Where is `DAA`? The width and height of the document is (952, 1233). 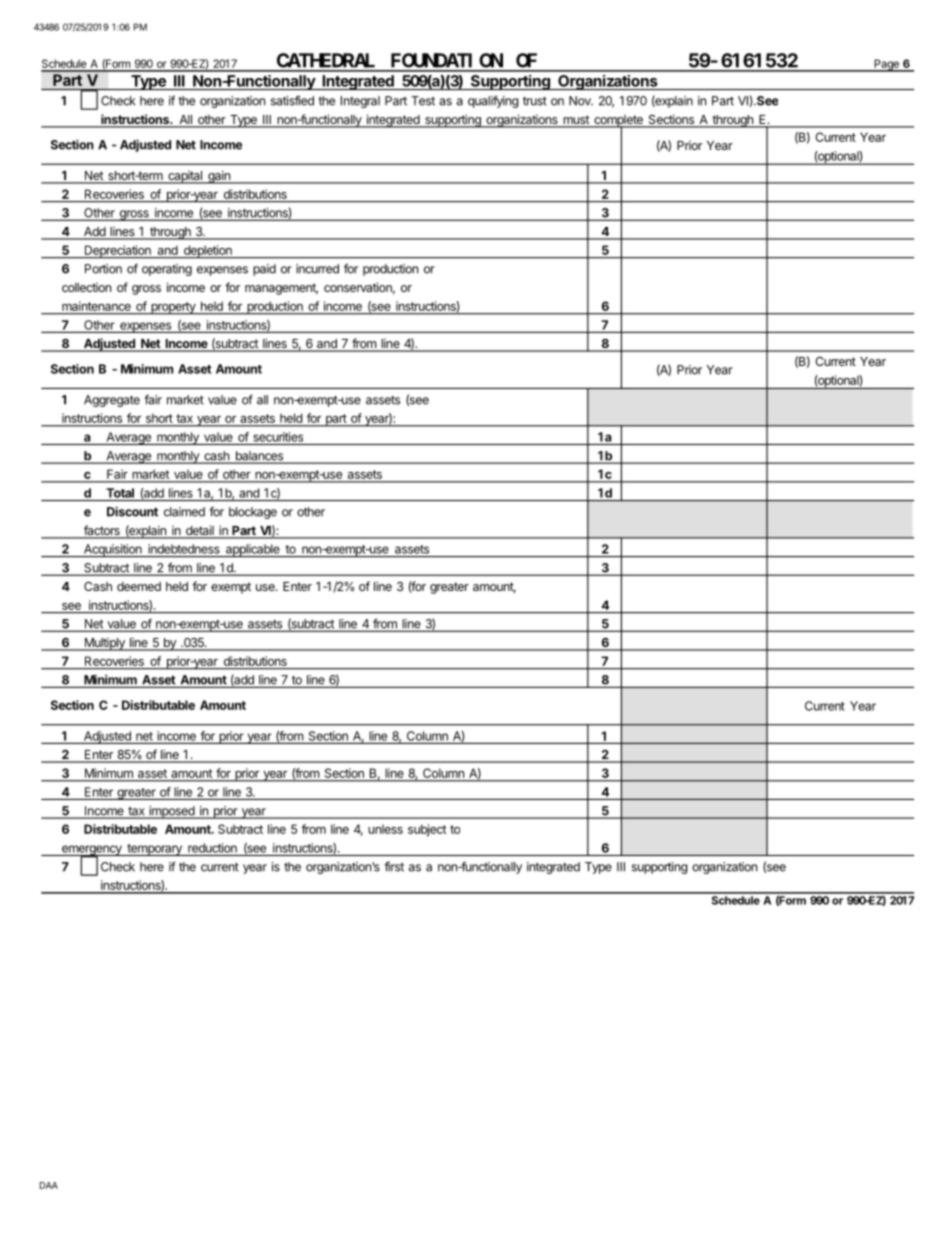 DAA is located at coordinates (49, 1185).
